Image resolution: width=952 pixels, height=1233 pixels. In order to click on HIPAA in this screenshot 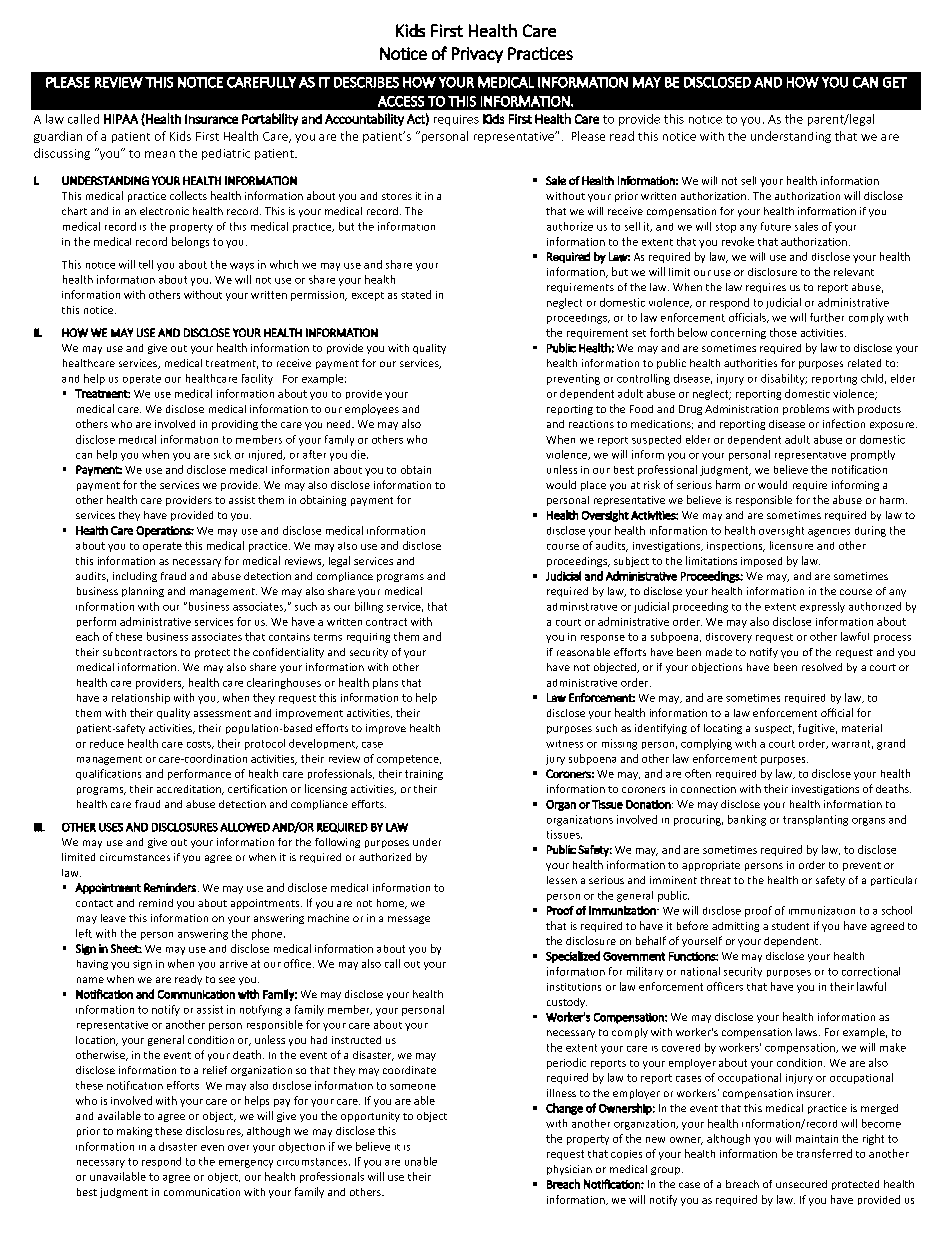, I will do `click(121, 119)`.
